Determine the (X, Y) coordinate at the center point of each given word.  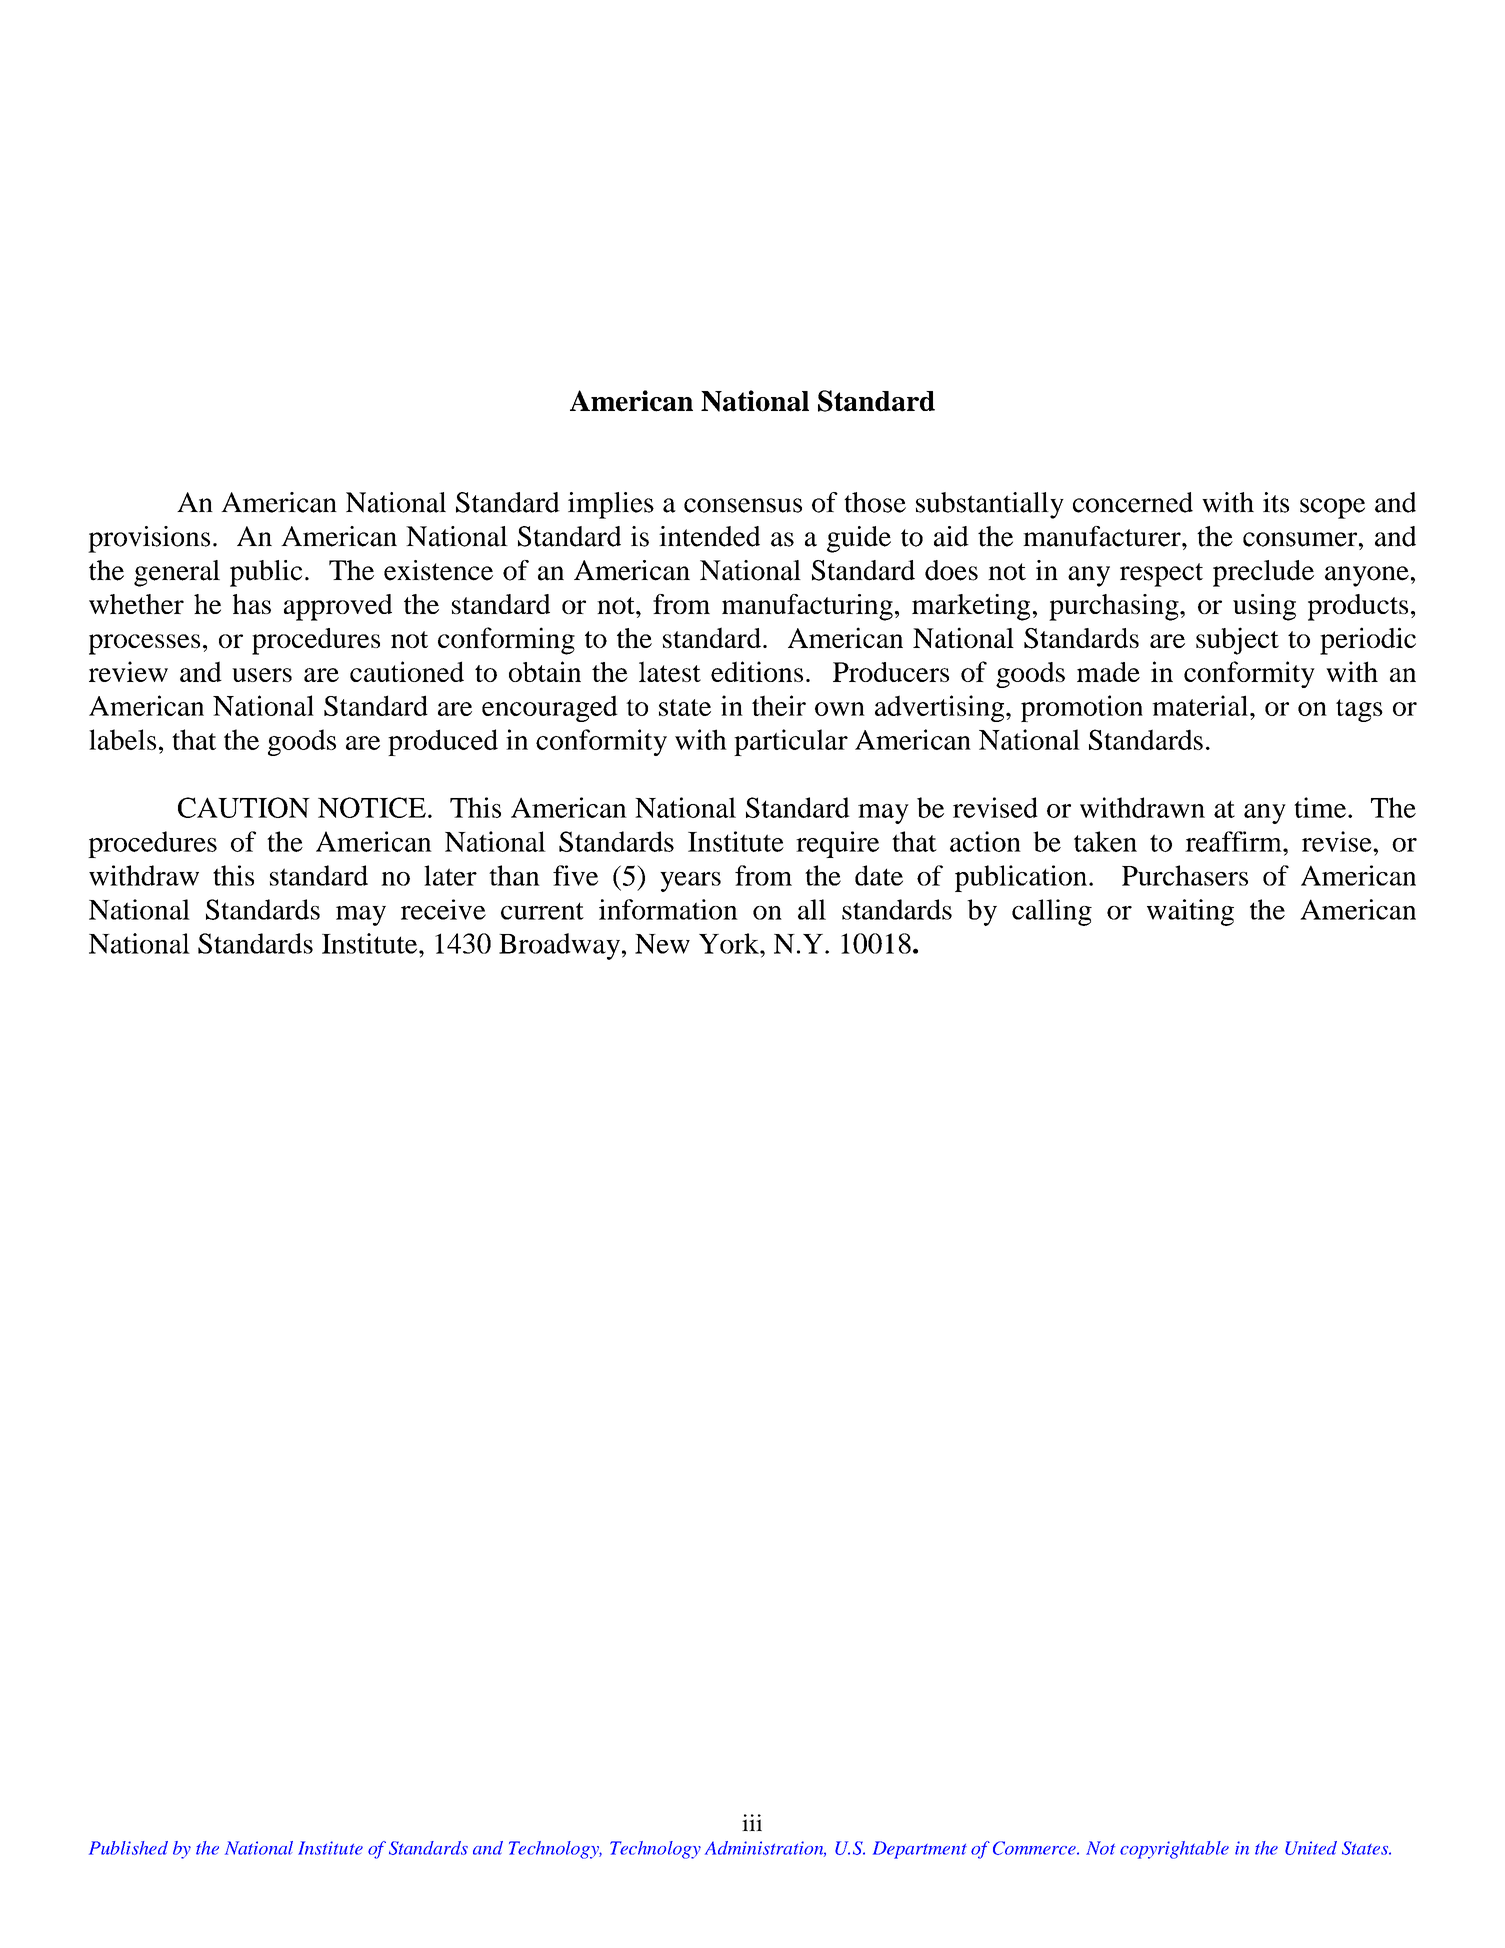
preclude (1263, 573)
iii (752, 1822)
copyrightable (1174, 1850)
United (1311, 1848)
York (730, 943)
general (177, 573)
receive (443, 909)
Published (128, 1848)
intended (709, 536)
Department (920, 1850)
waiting (1190, 912)
